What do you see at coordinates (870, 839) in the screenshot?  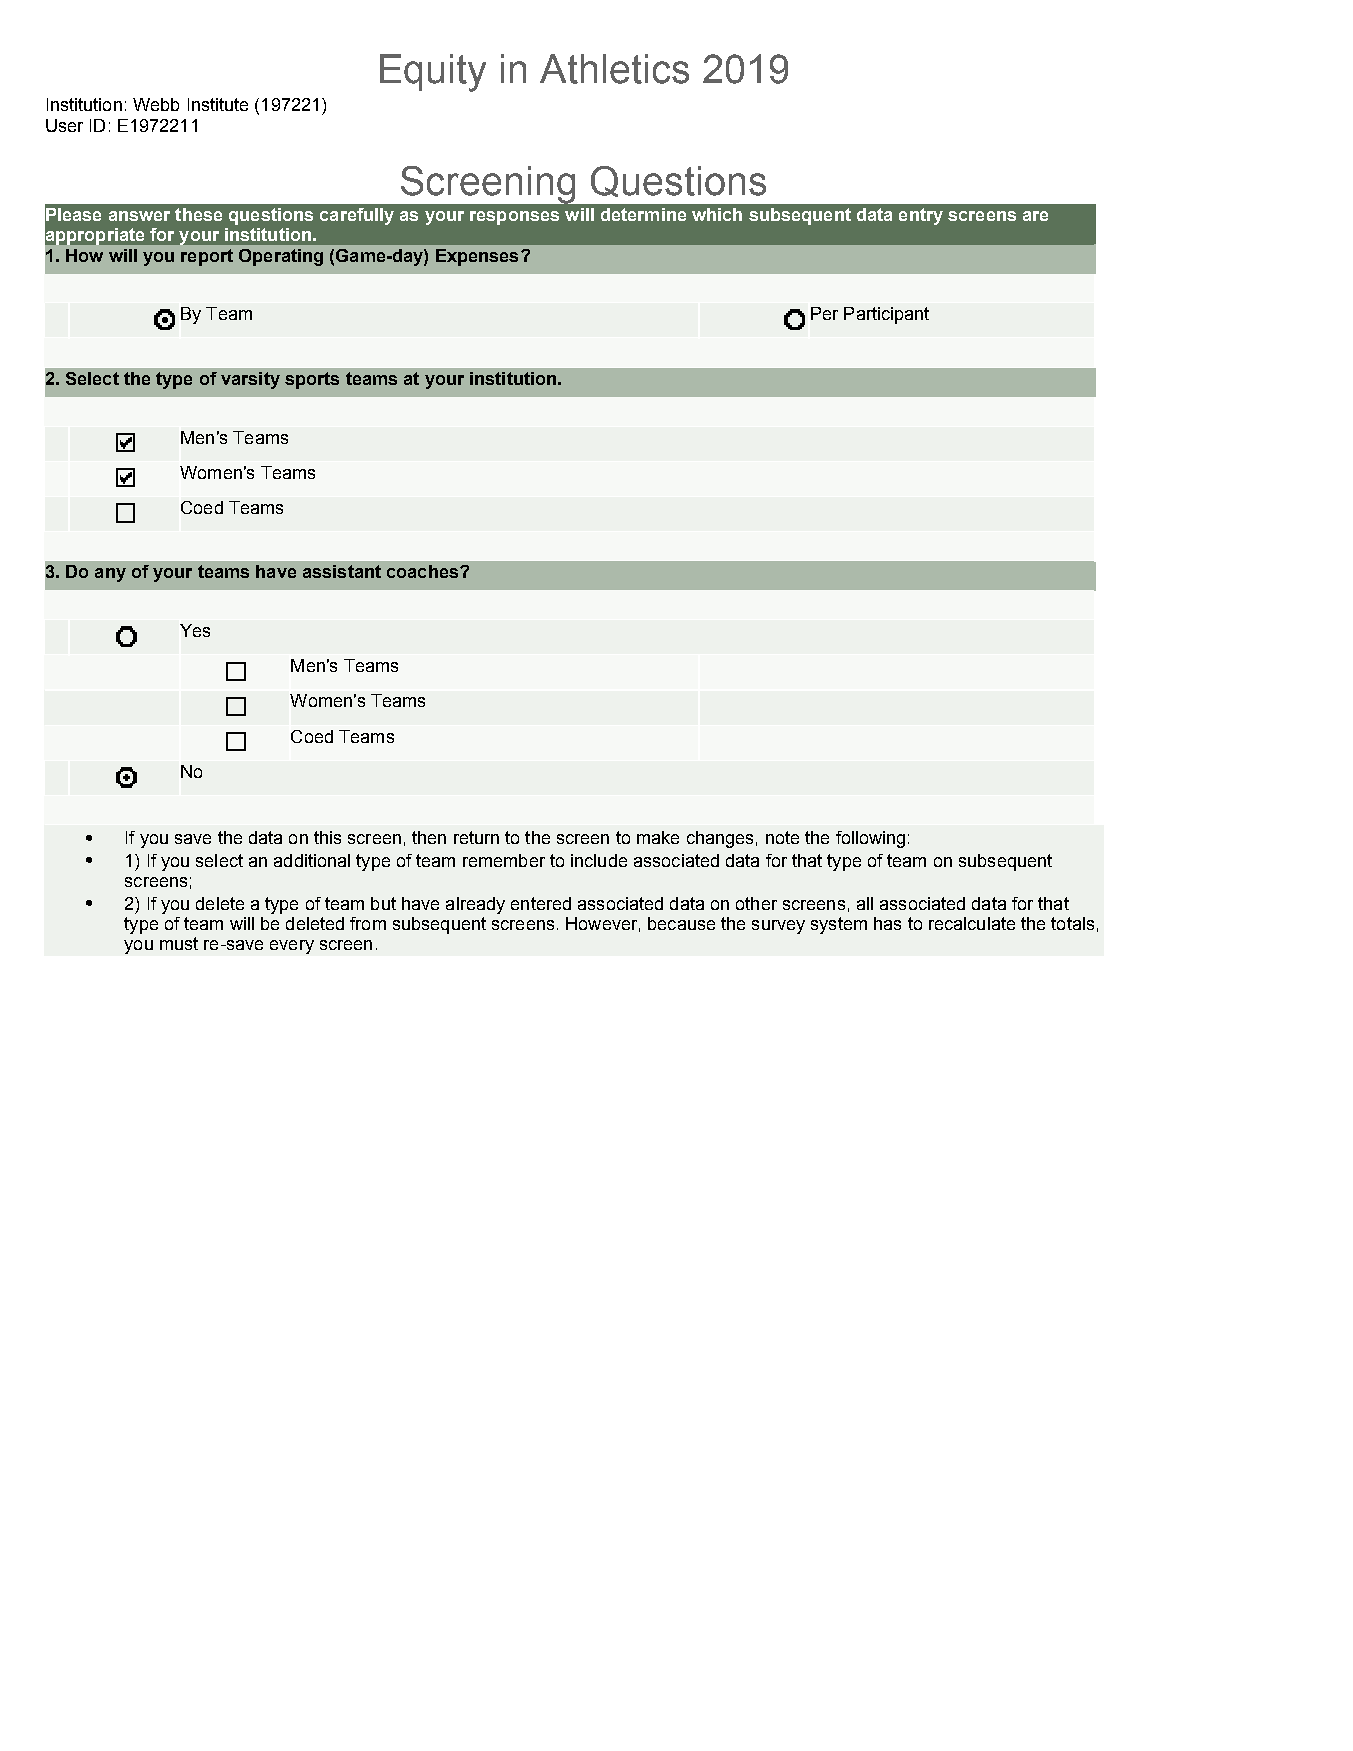 I see `following` at bounding box center [870, 839].
